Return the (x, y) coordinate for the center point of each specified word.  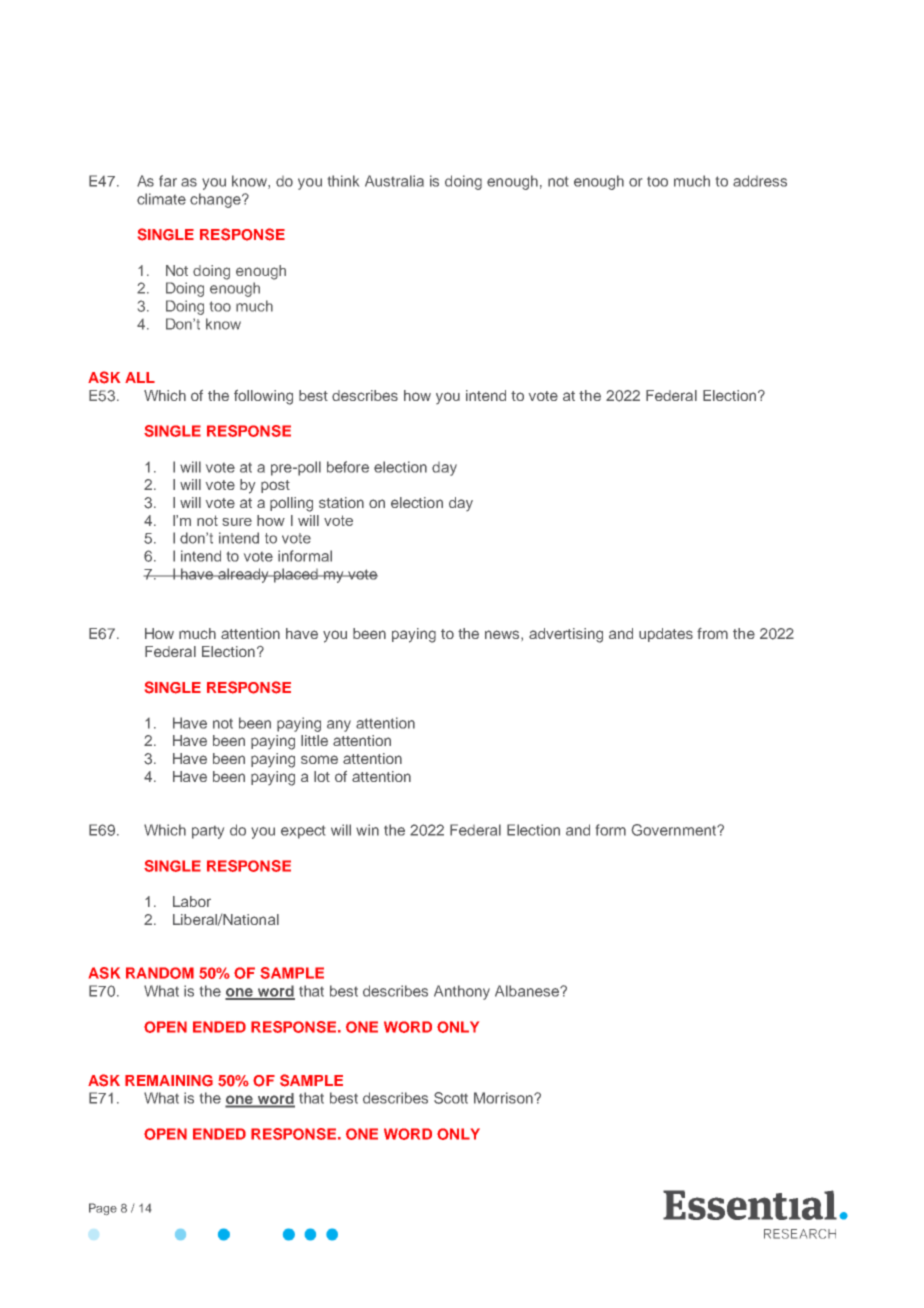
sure (237, 522)
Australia (394, 181)
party (208, 832)
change (216, 200)
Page (103, 1209)
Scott (451, 1098)
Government (675, 830)
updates (666, 635)
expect (303, 832)
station (341, 502)
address (760, 181)
